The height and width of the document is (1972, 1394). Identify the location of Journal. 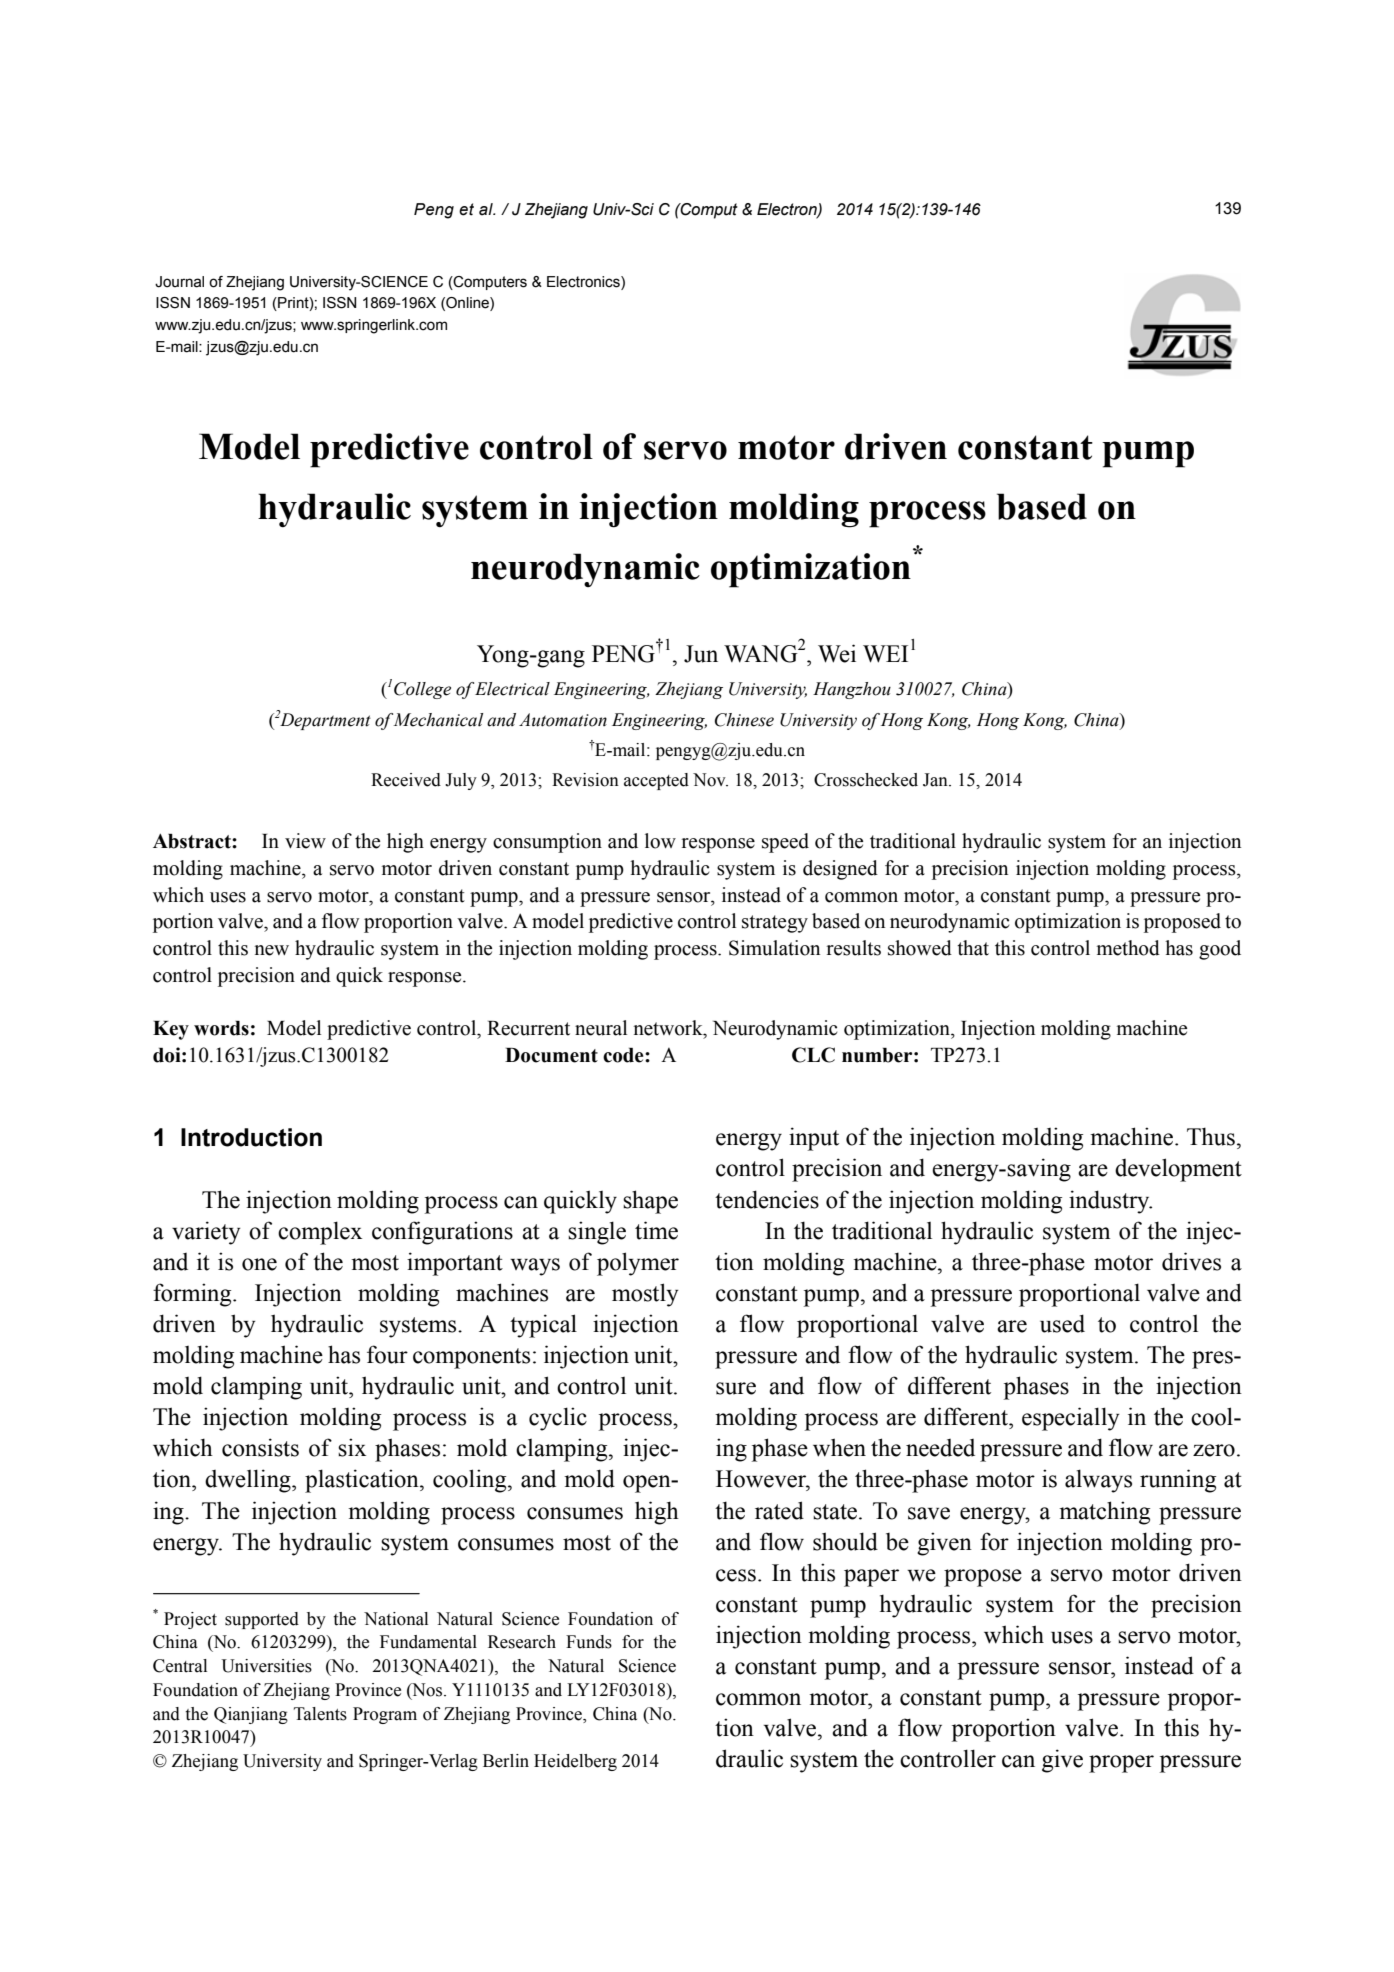
(179, 282).
